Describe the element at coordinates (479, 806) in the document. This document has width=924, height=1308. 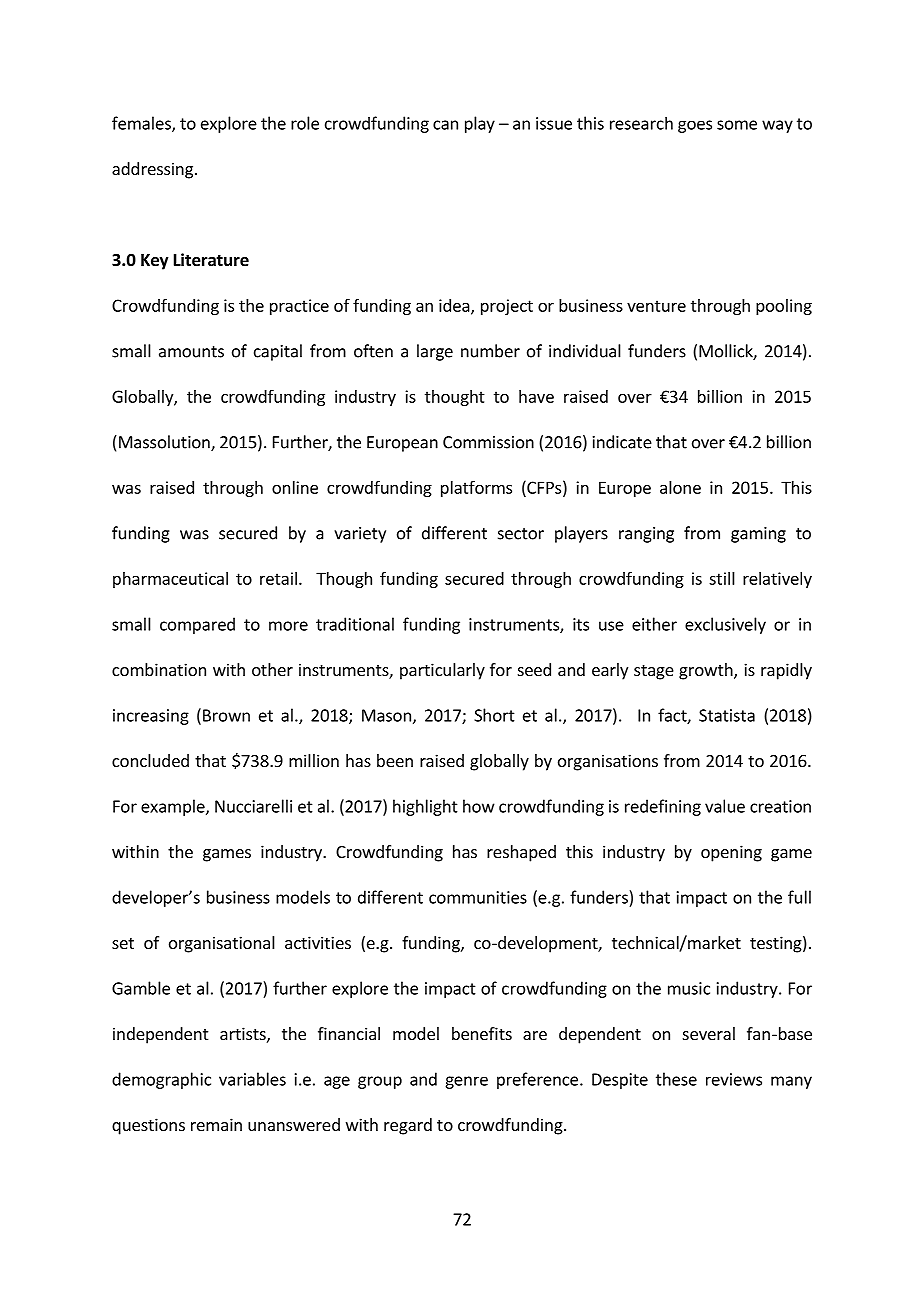
I see `how` at that location.
